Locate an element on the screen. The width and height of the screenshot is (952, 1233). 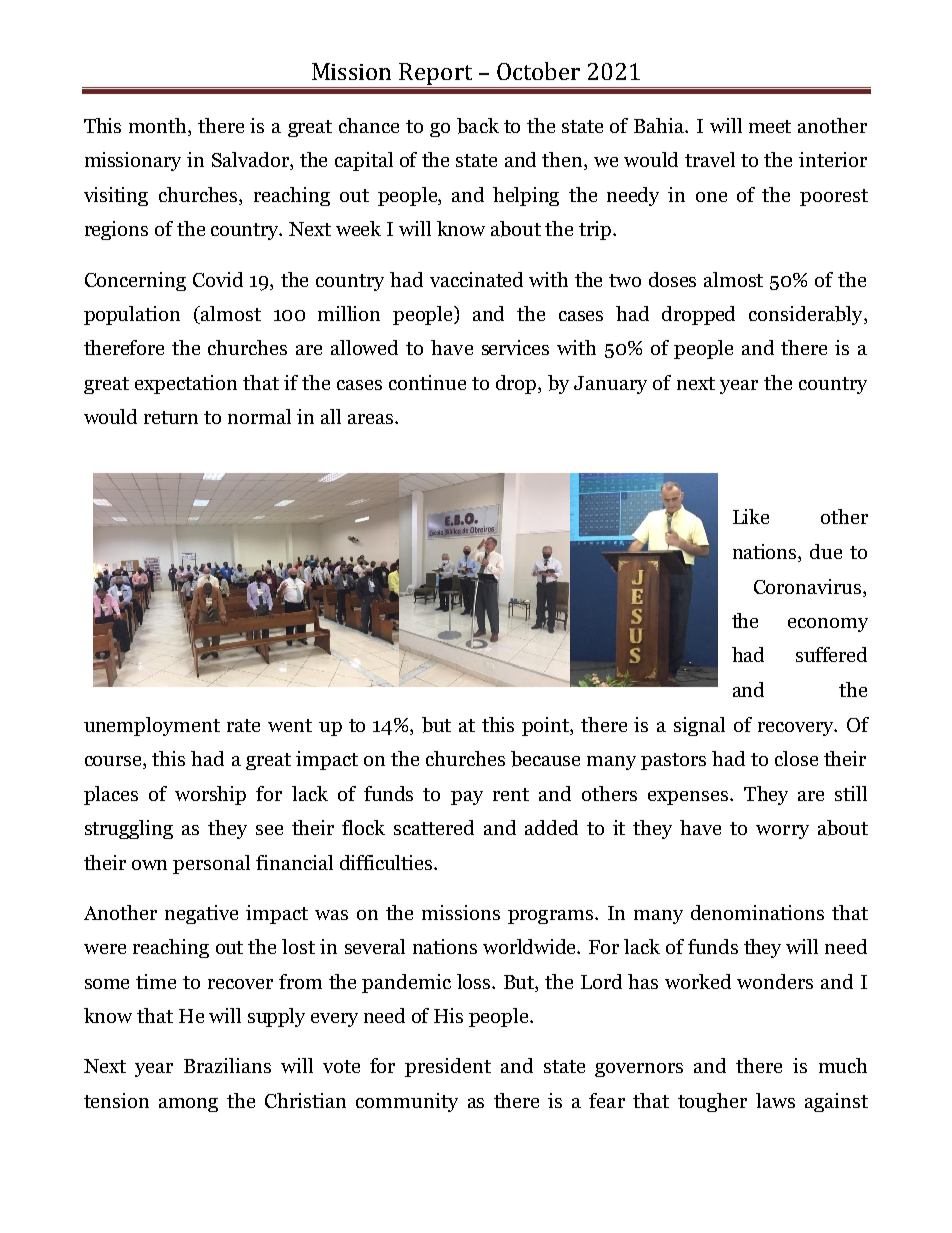
services is located at coordinates (515, 347).
